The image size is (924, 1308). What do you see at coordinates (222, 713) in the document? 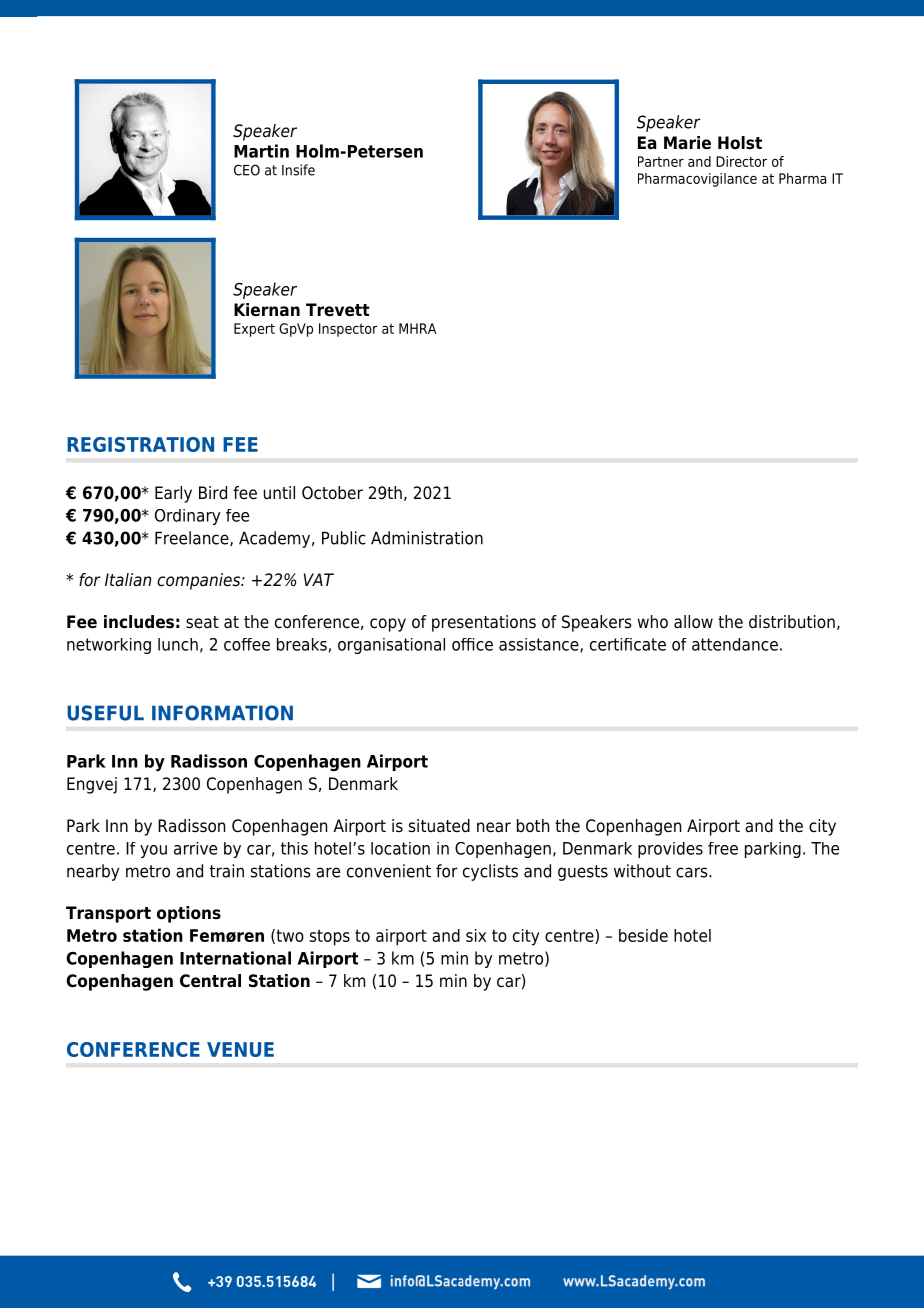
I see `INFORMATION` at bounding box center [222, 713].
